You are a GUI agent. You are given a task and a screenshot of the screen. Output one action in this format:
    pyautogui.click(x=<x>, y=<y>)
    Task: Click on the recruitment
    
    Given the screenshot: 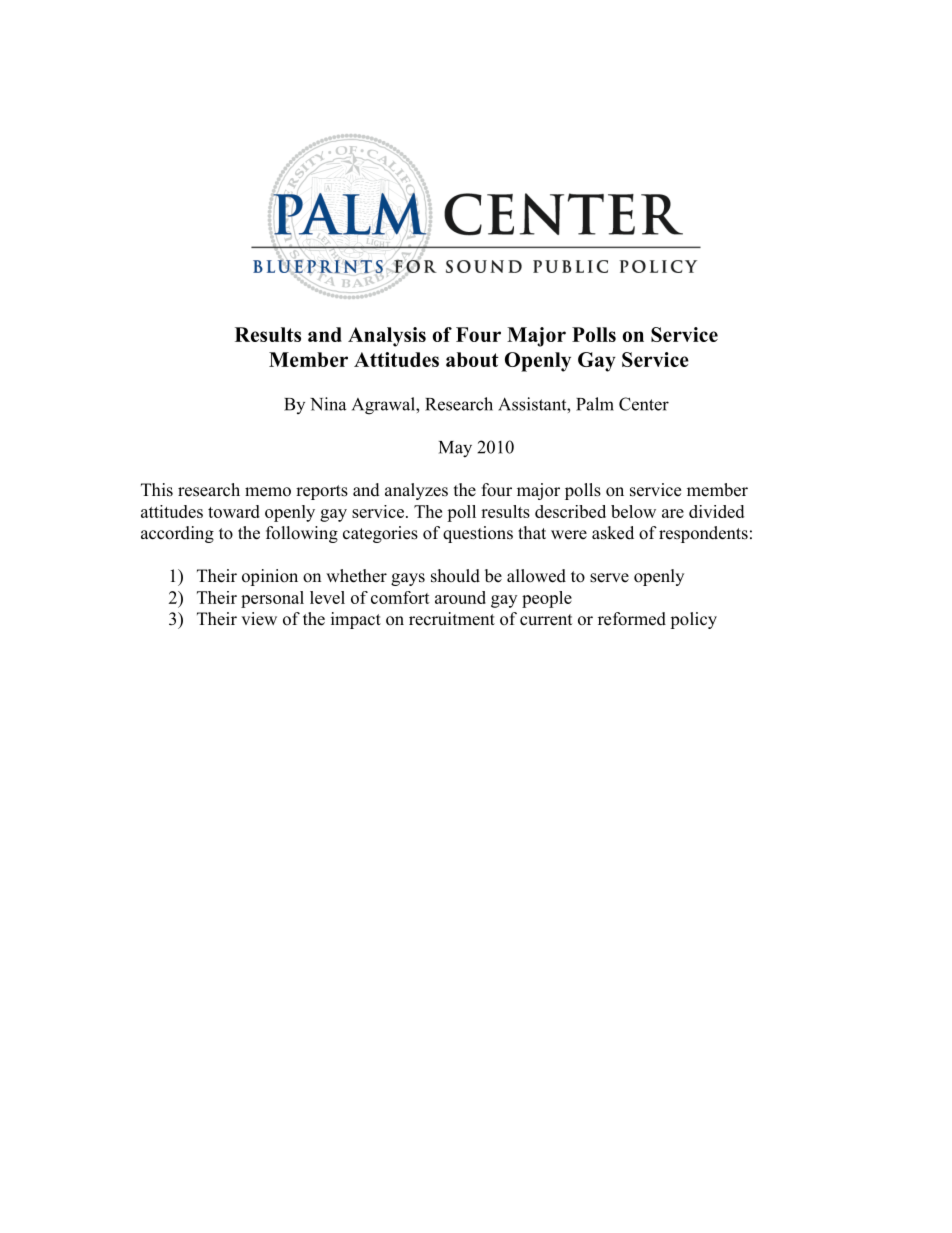 What is the action you would take?
    pyautogui.click(x=452, y=619)
